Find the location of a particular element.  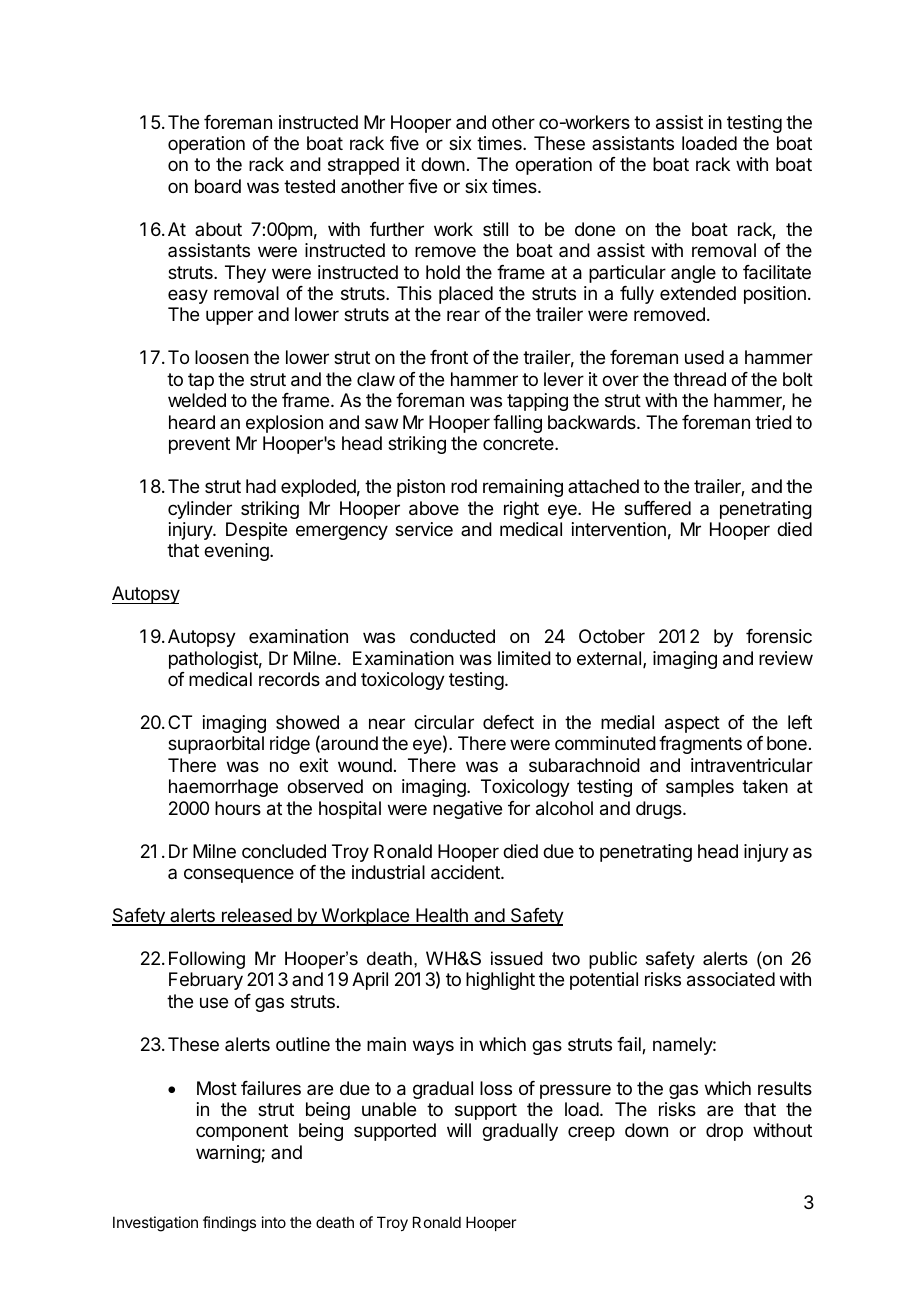

aspect is located at coordinates (692, 724).
